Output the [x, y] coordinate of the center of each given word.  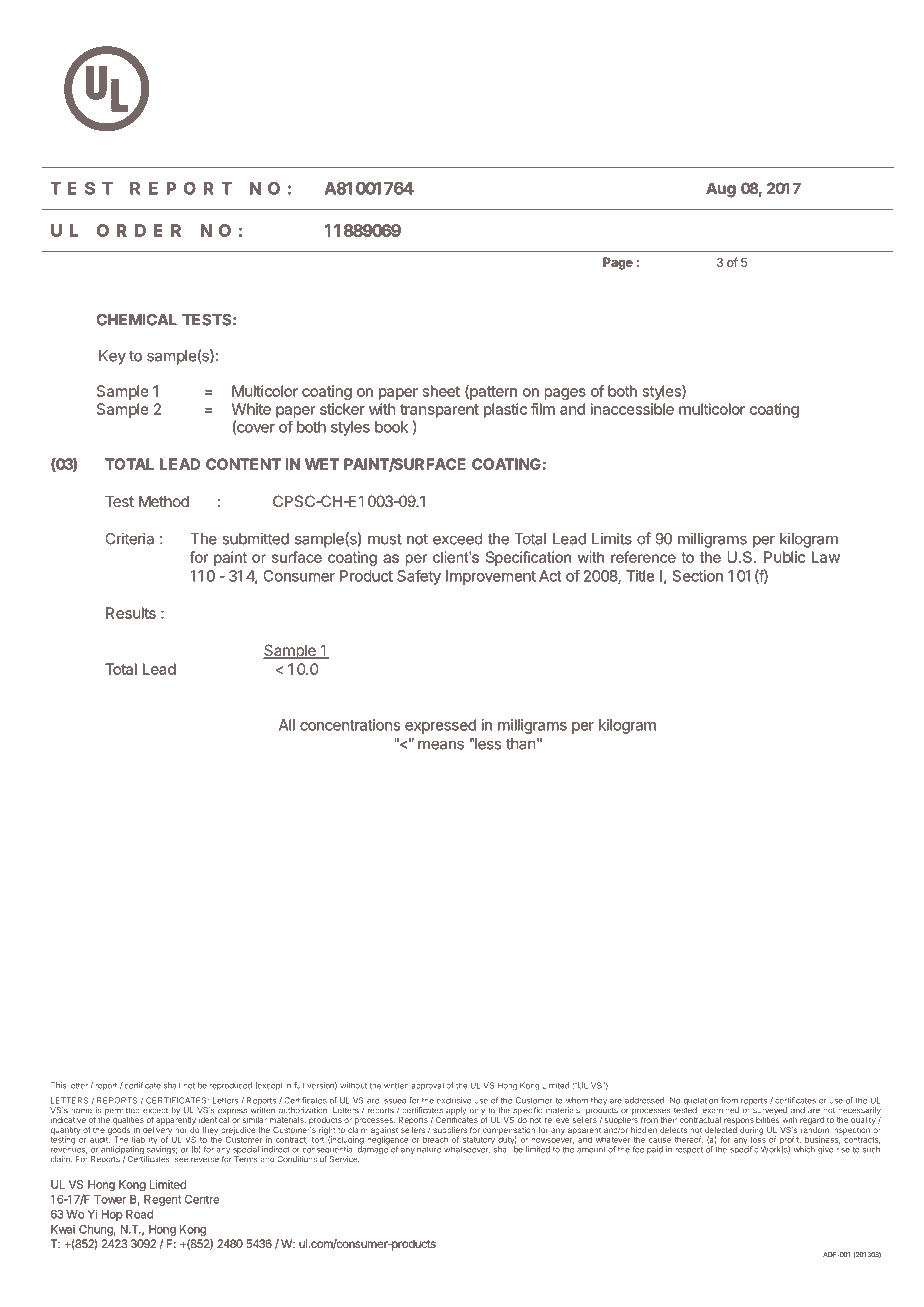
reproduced [230, 1086]
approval [427, 1086]
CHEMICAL [136, 320]
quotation [701, 1102]
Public [784, 557]
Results [131, 613]
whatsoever [467, 1150]
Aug [721, 190]
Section [698, 576]
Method [164, 501]
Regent [162, 1200]
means [441, 745]
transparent [439, 411]
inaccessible [632, 409]
